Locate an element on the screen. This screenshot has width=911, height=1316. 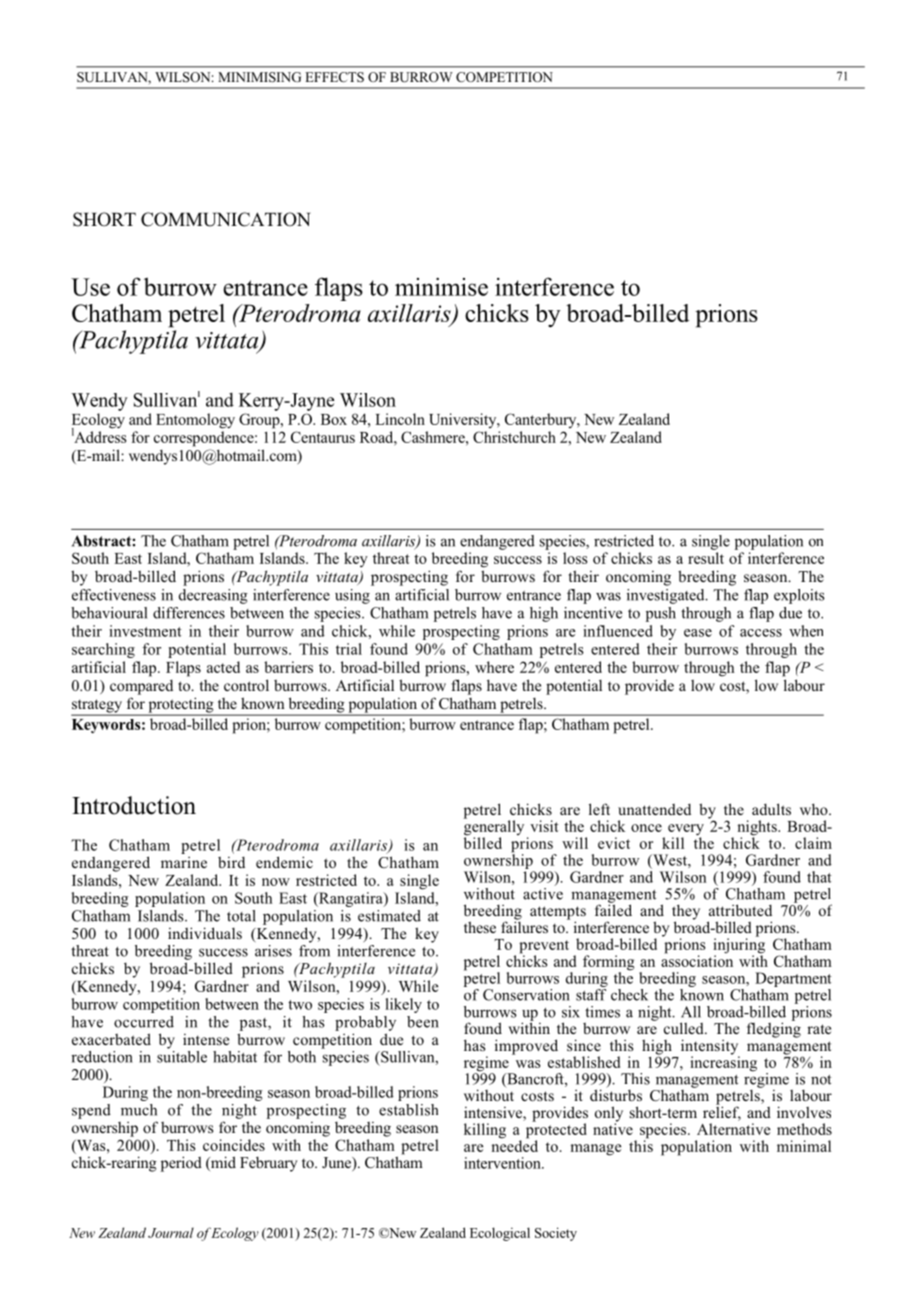
Lincoln is located at coordinates (400, 419).
